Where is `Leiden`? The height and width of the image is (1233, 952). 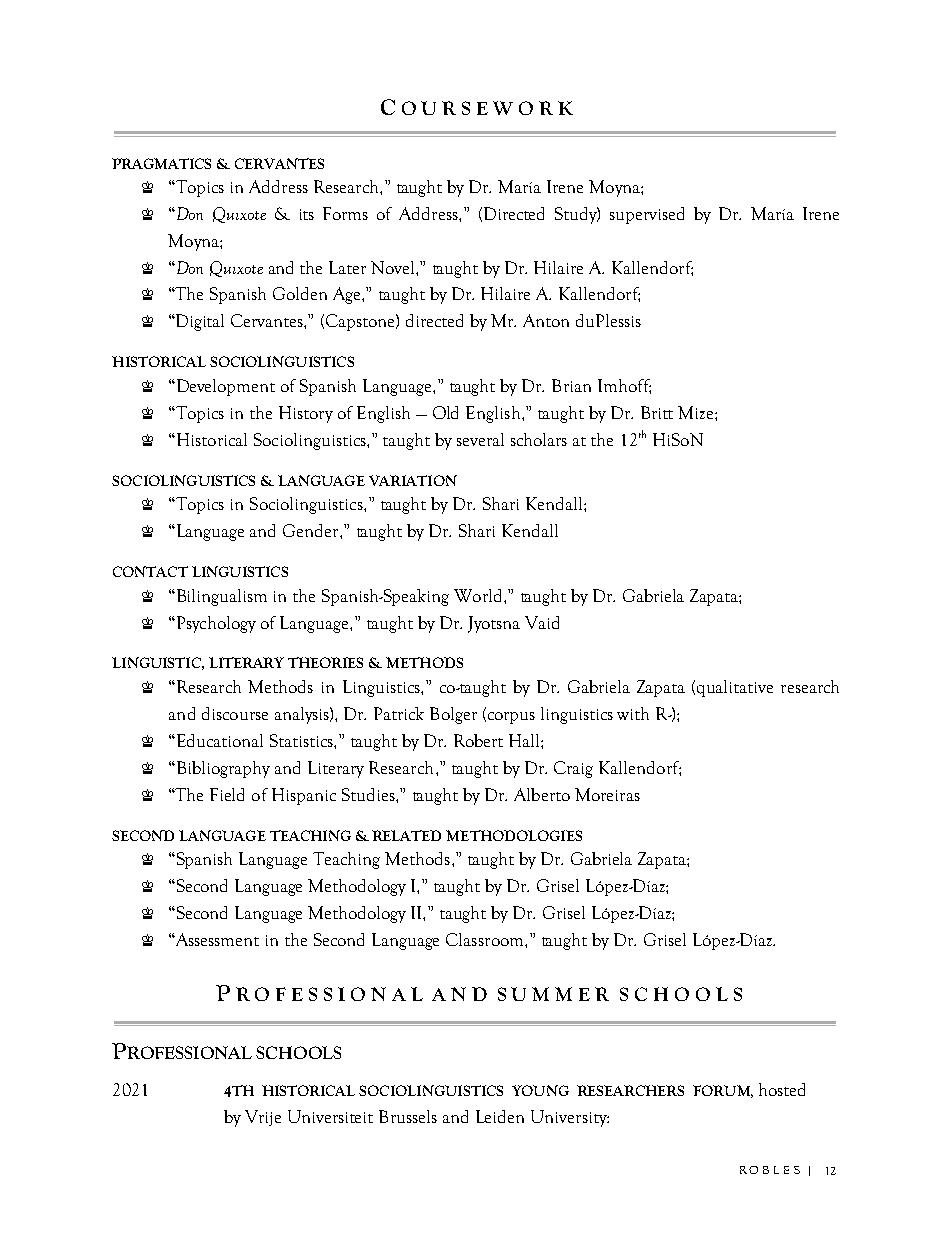
Leiden is located at coordinates (500, 1116).
